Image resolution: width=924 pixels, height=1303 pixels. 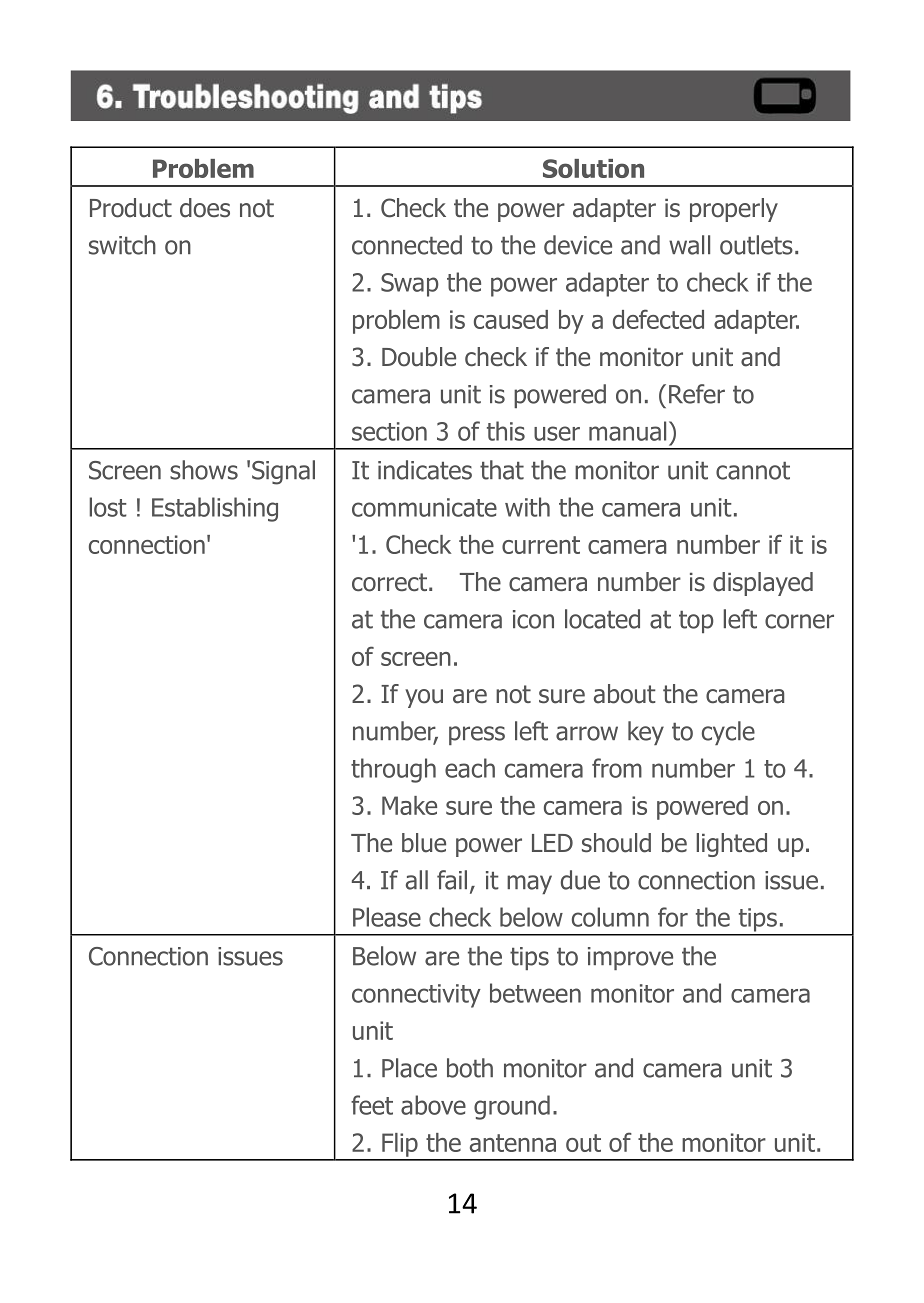 I want to click on connected, so click(x=407, y=245).
